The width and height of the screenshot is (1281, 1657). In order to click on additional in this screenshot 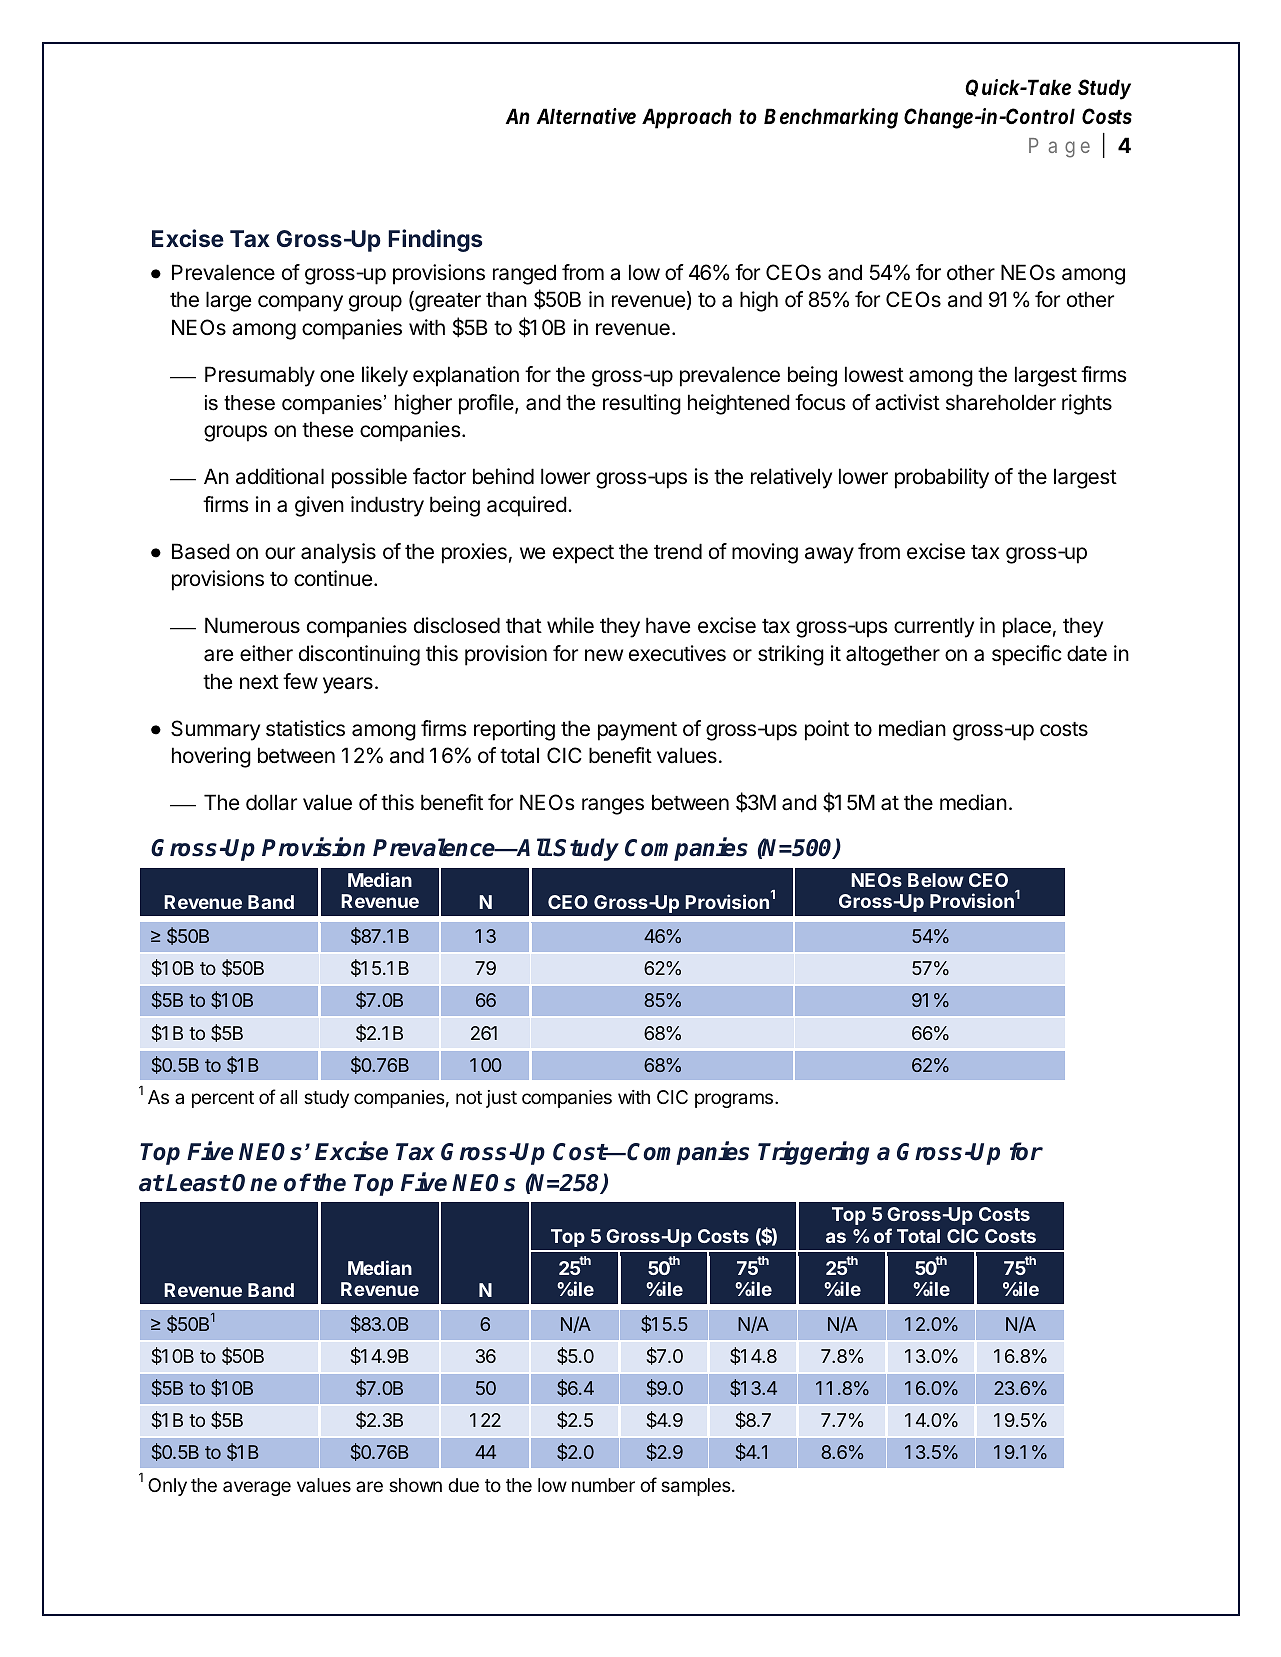, I will do `click(280, 476)`.
